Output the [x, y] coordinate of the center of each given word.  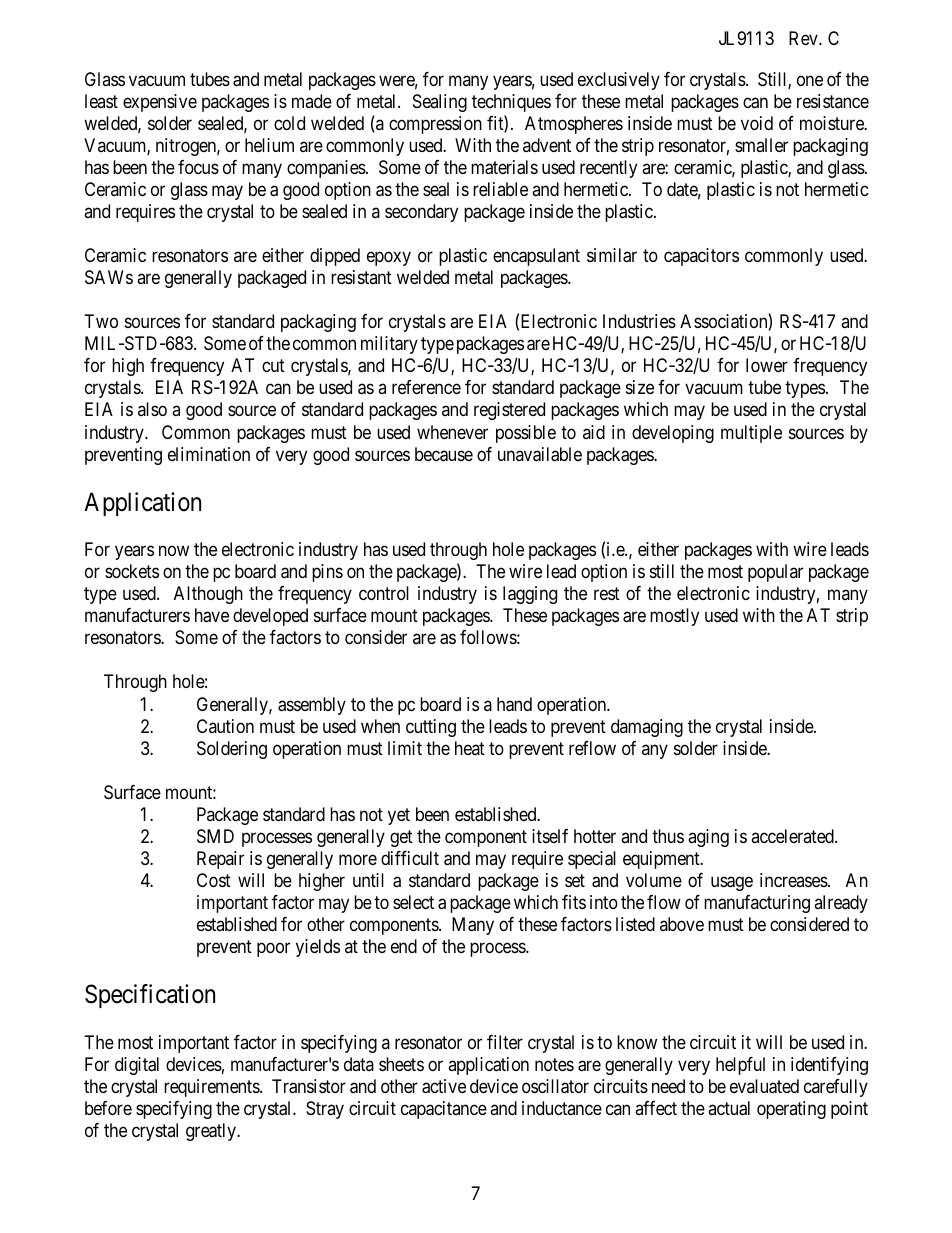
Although [208, 595]
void [757, 123]
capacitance [444, 1110]
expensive [160, 103]
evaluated [764, 1086]
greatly [212, 1132]
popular [775, 573]
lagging [530, 595]
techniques [511, 103]
